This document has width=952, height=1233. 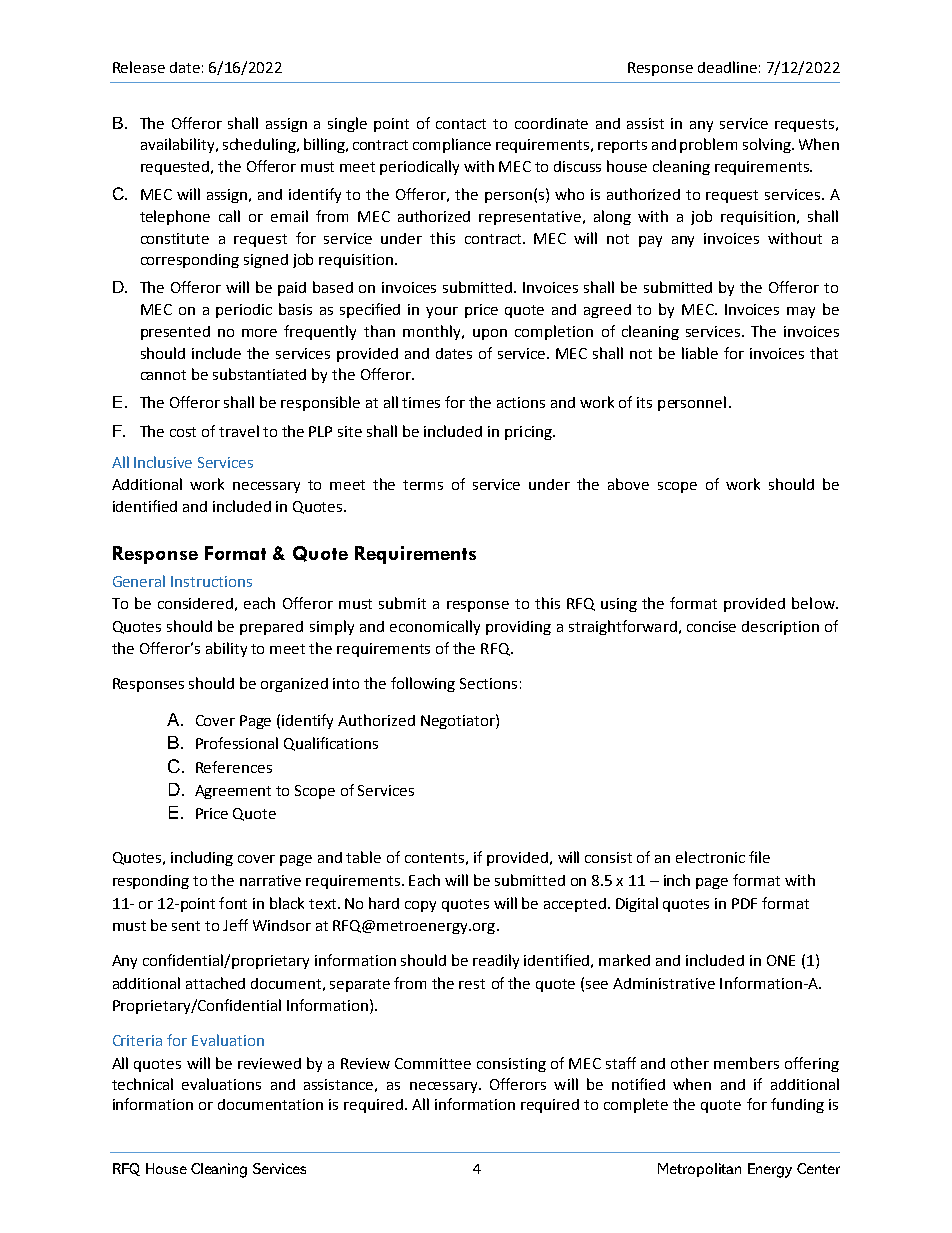 I want to click on above, so click(x=628, y=484).
